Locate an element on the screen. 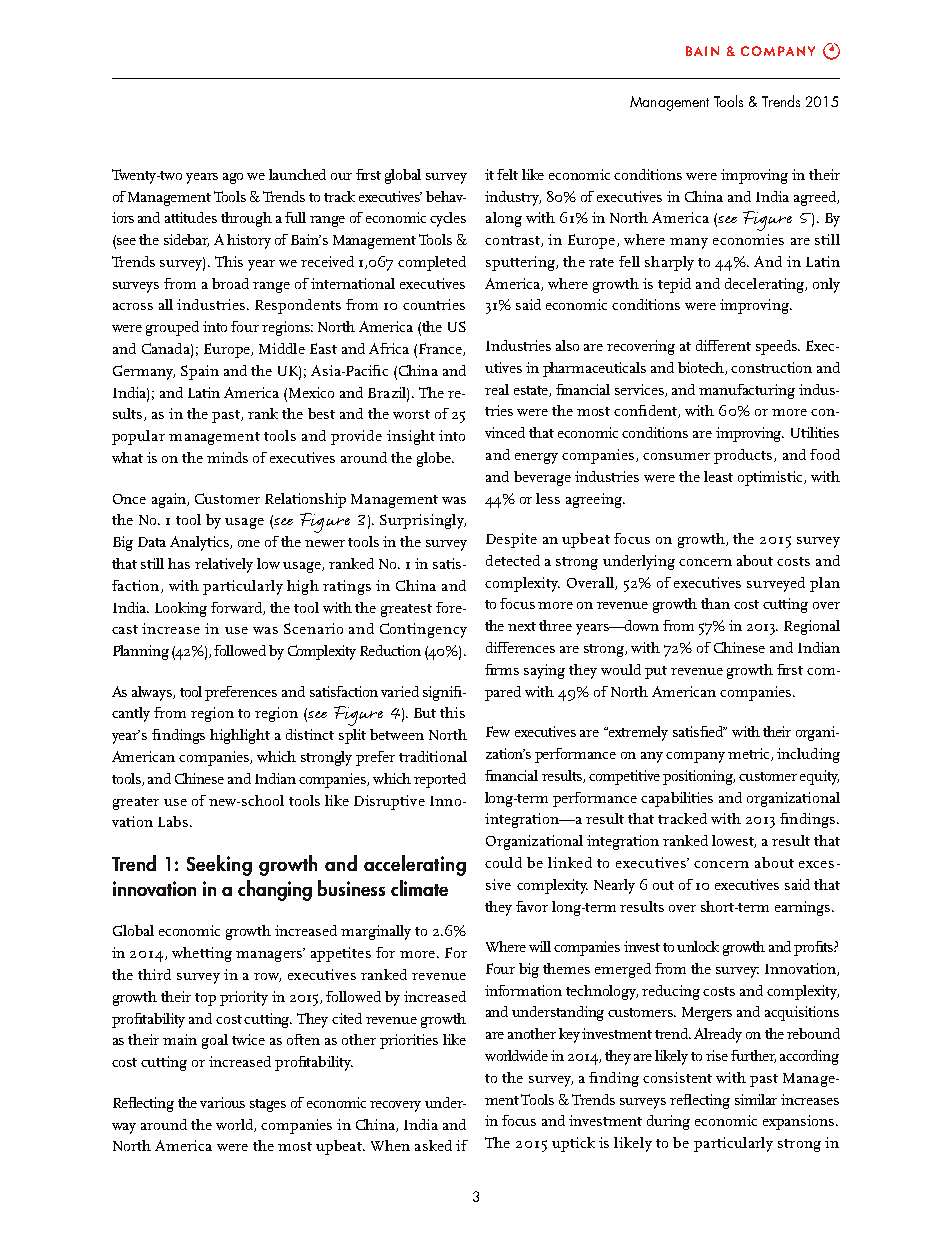  always is located at coordinates (153, 693).
